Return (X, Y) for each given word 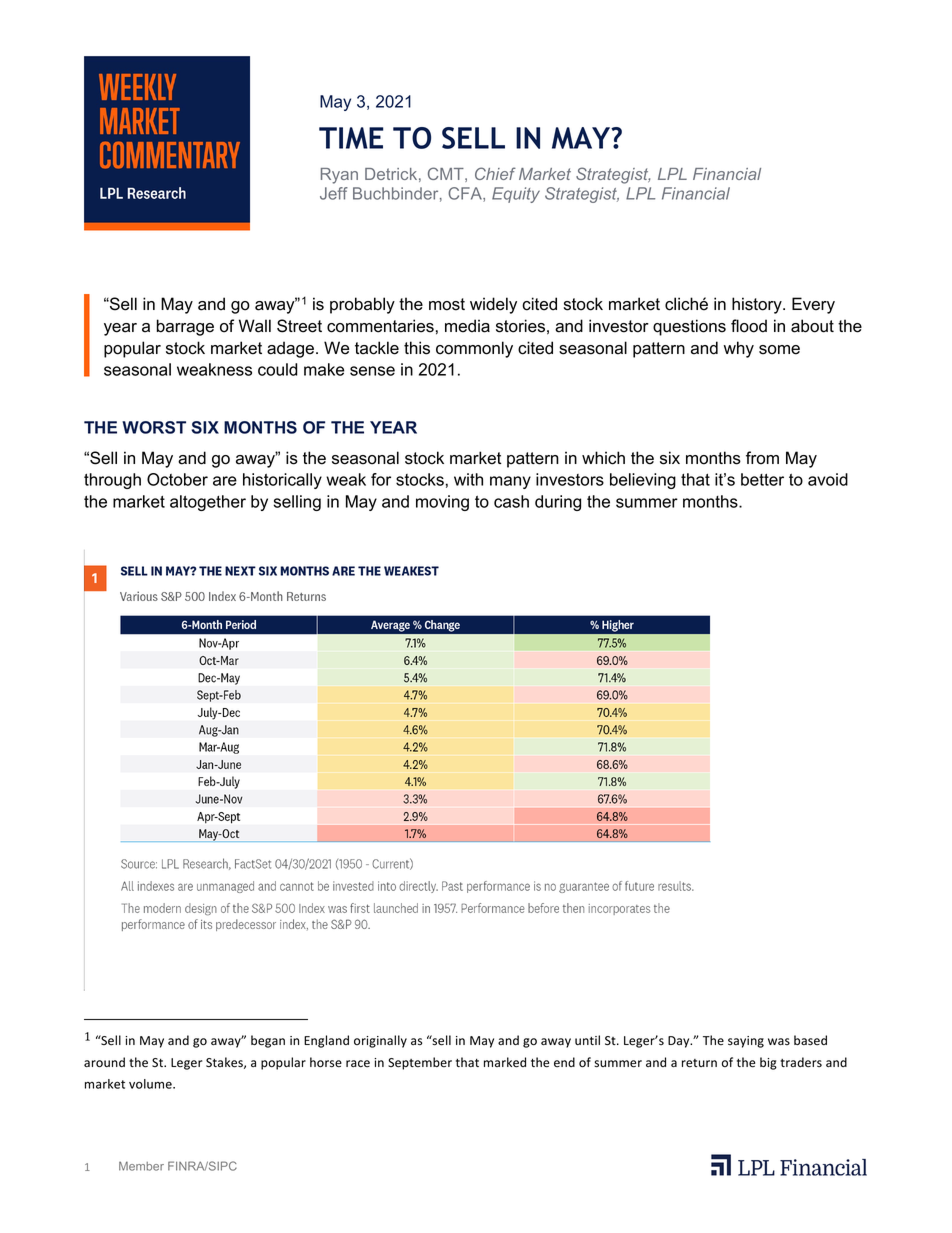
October (177, 479)
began (268, 1041)
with (468, 479)
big (768, 1063)
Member (141, 1166)
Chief (495, 173)
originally (380, 1041)
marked (505, 1062)
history (758, 305)
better (762, 479)
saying (746, 1042)
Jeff (334, 193)
